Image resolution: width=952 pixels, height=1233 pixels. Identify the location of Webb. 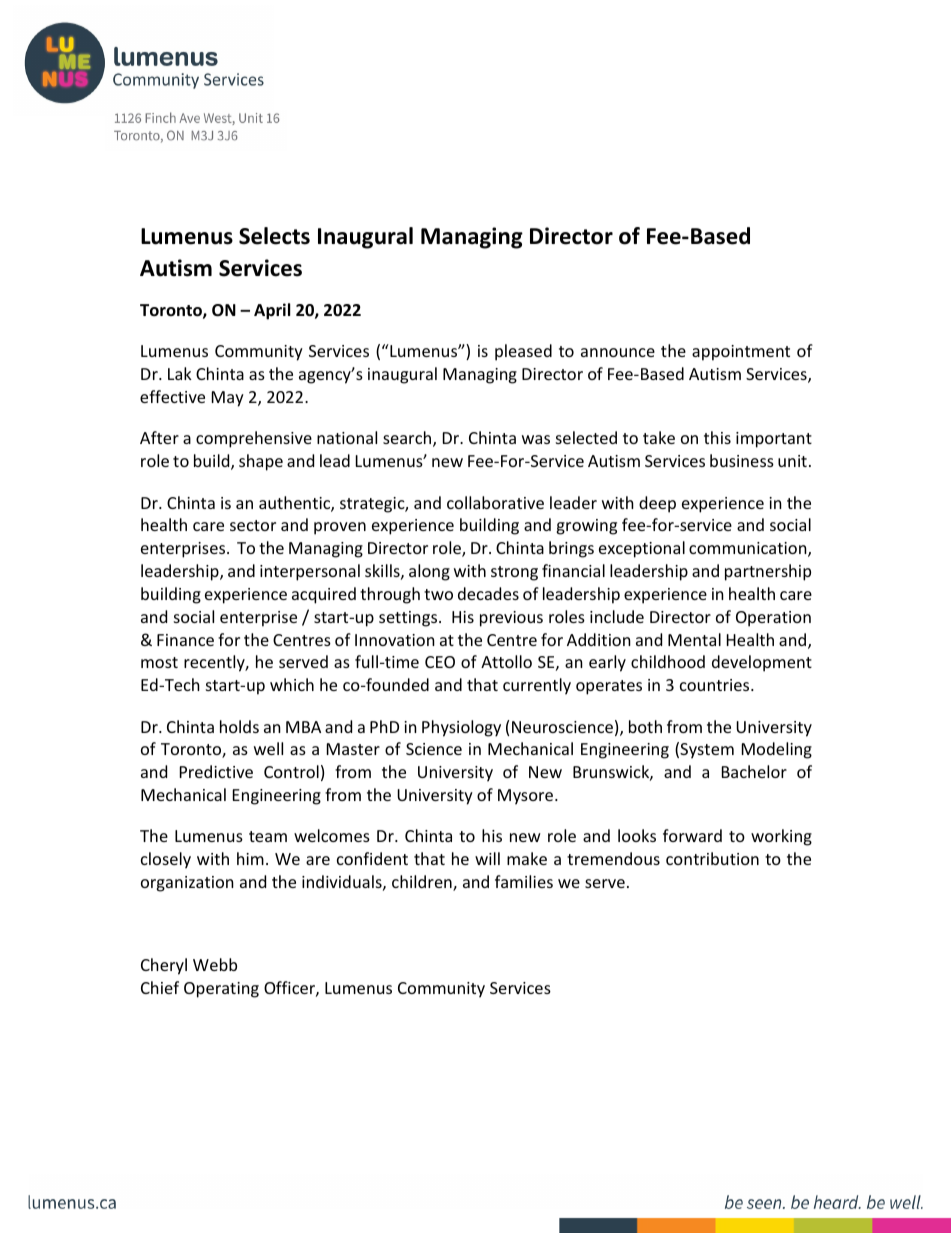
(215, 964).
